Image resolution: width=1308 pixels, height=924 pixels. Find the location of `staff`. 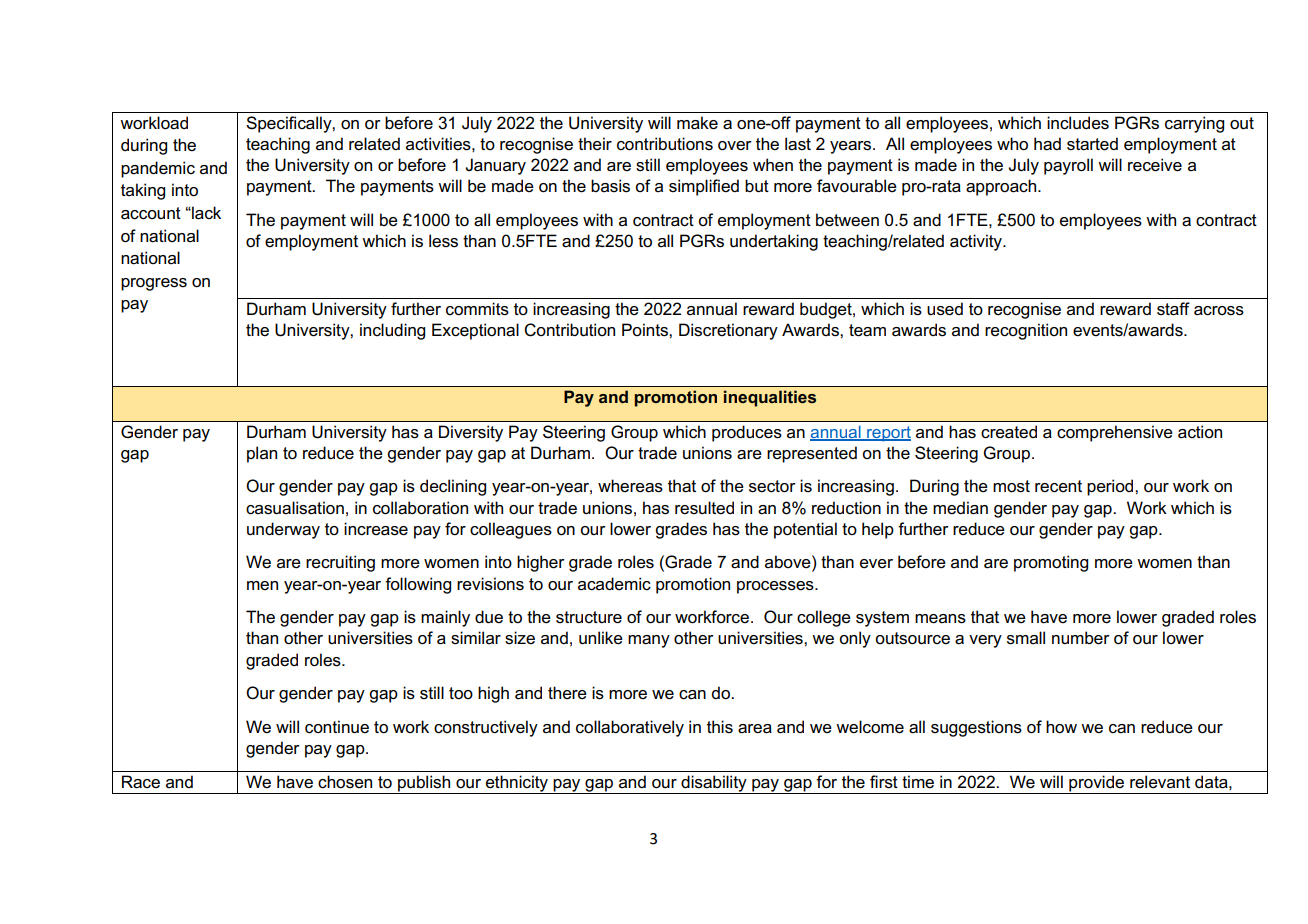

staff is located at coordinates (1173, 309).
